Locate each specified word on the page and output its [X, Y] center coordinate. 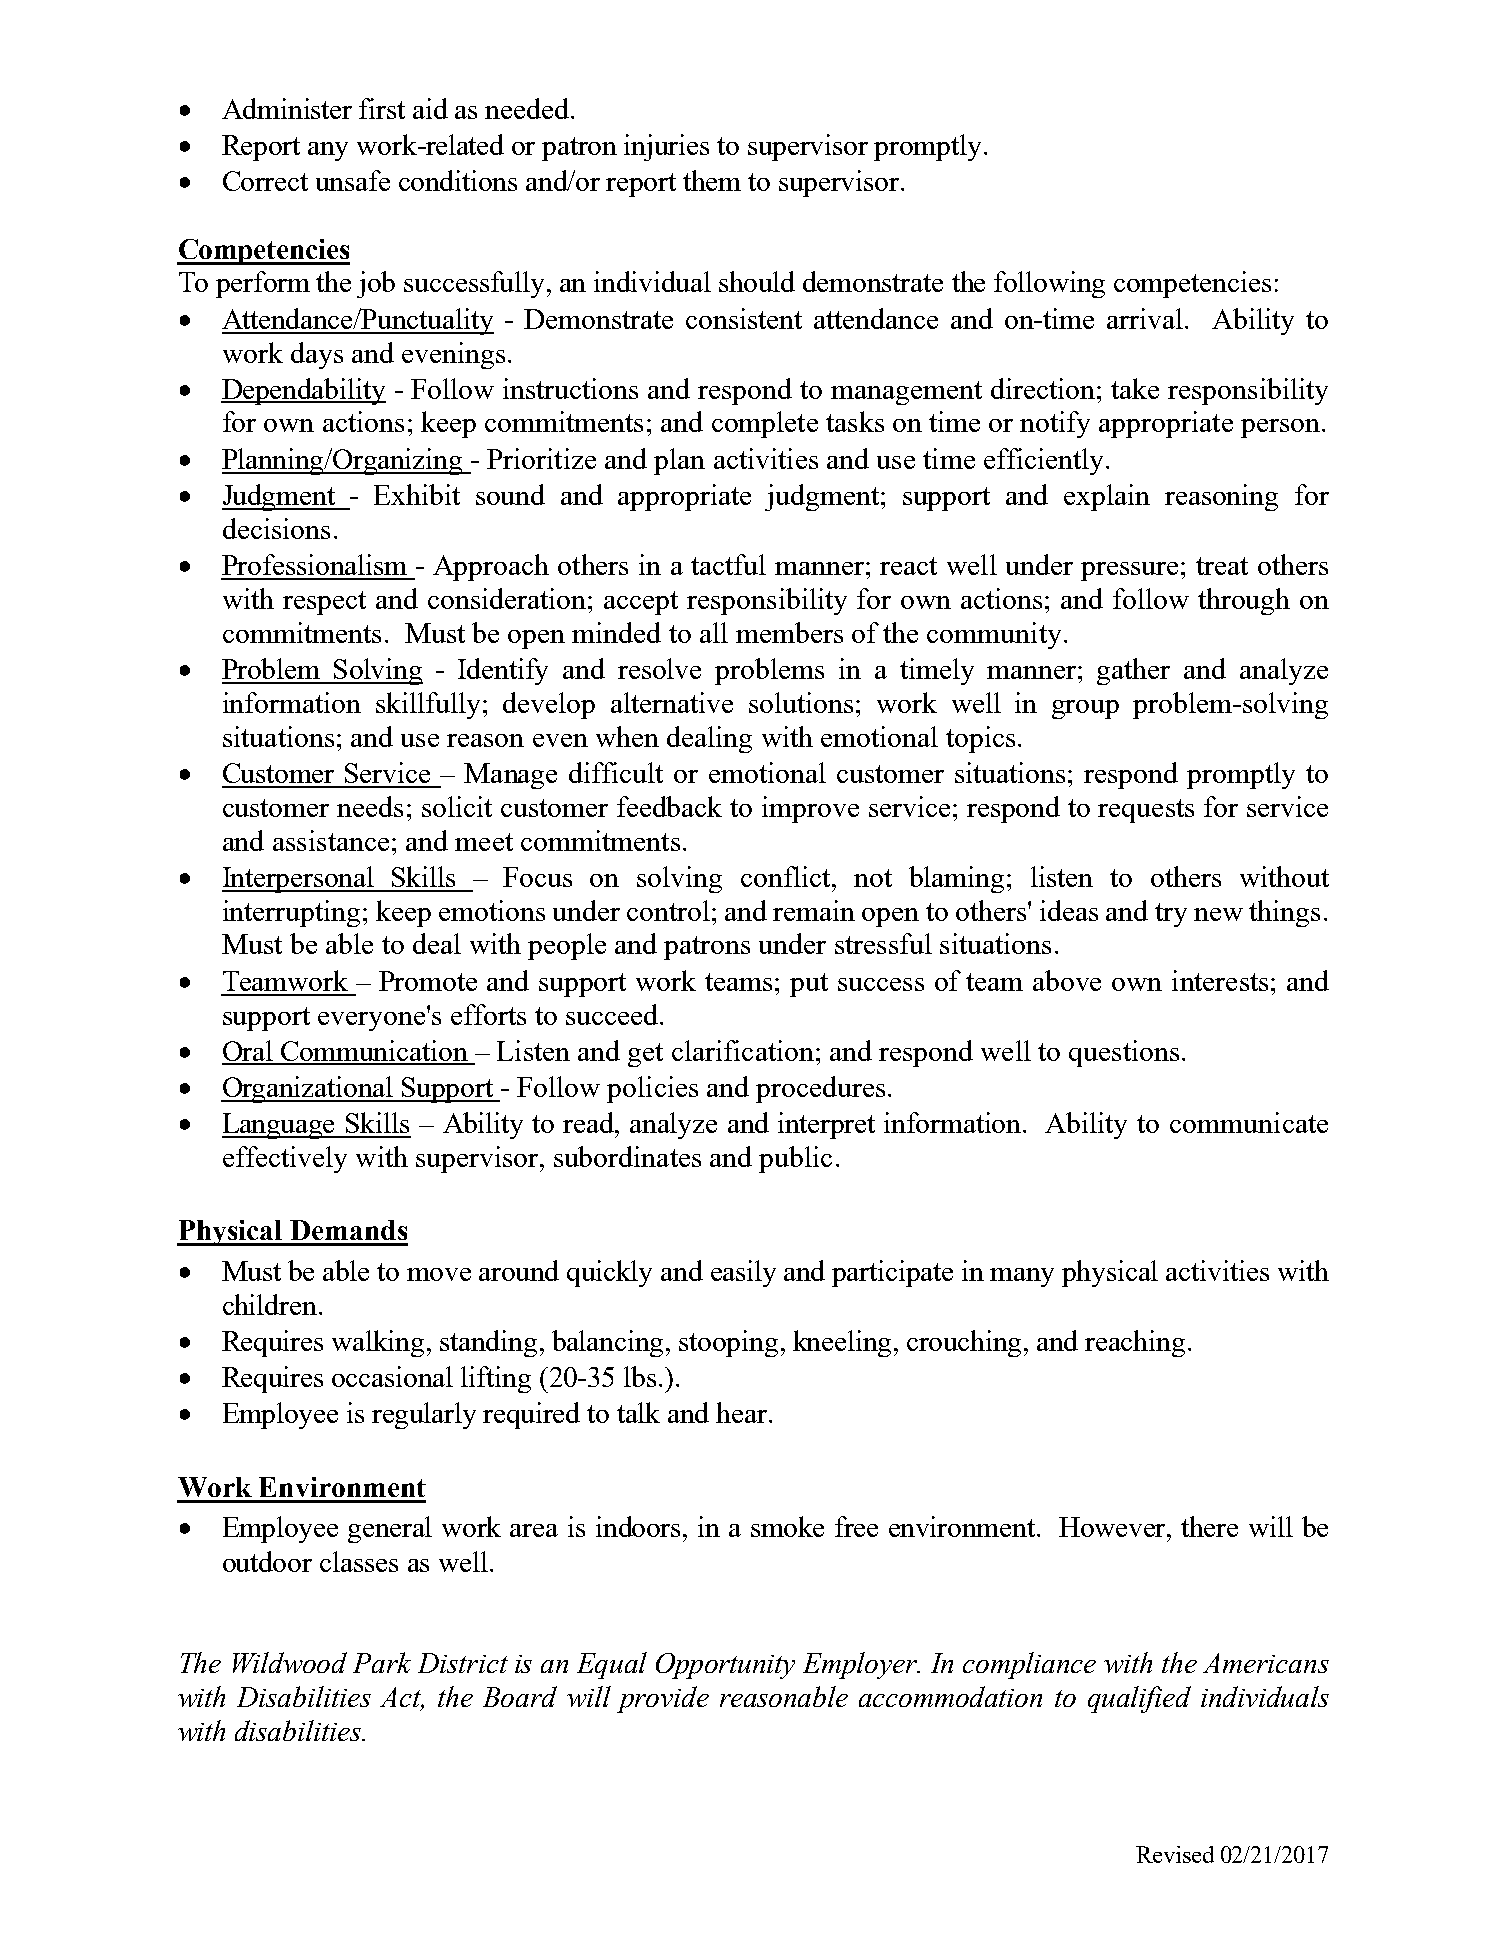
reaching [1135, 1343]
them [712, 180]
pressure [1129, 571]
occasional [392, 1376]
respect [324, 603]
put [809, 985]
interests [1220, 980]
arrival [1145, 318]
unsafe [353, 180]
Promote [428, 981]
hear [743, 1412]
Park [382, 1662]
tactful [728, 564]
